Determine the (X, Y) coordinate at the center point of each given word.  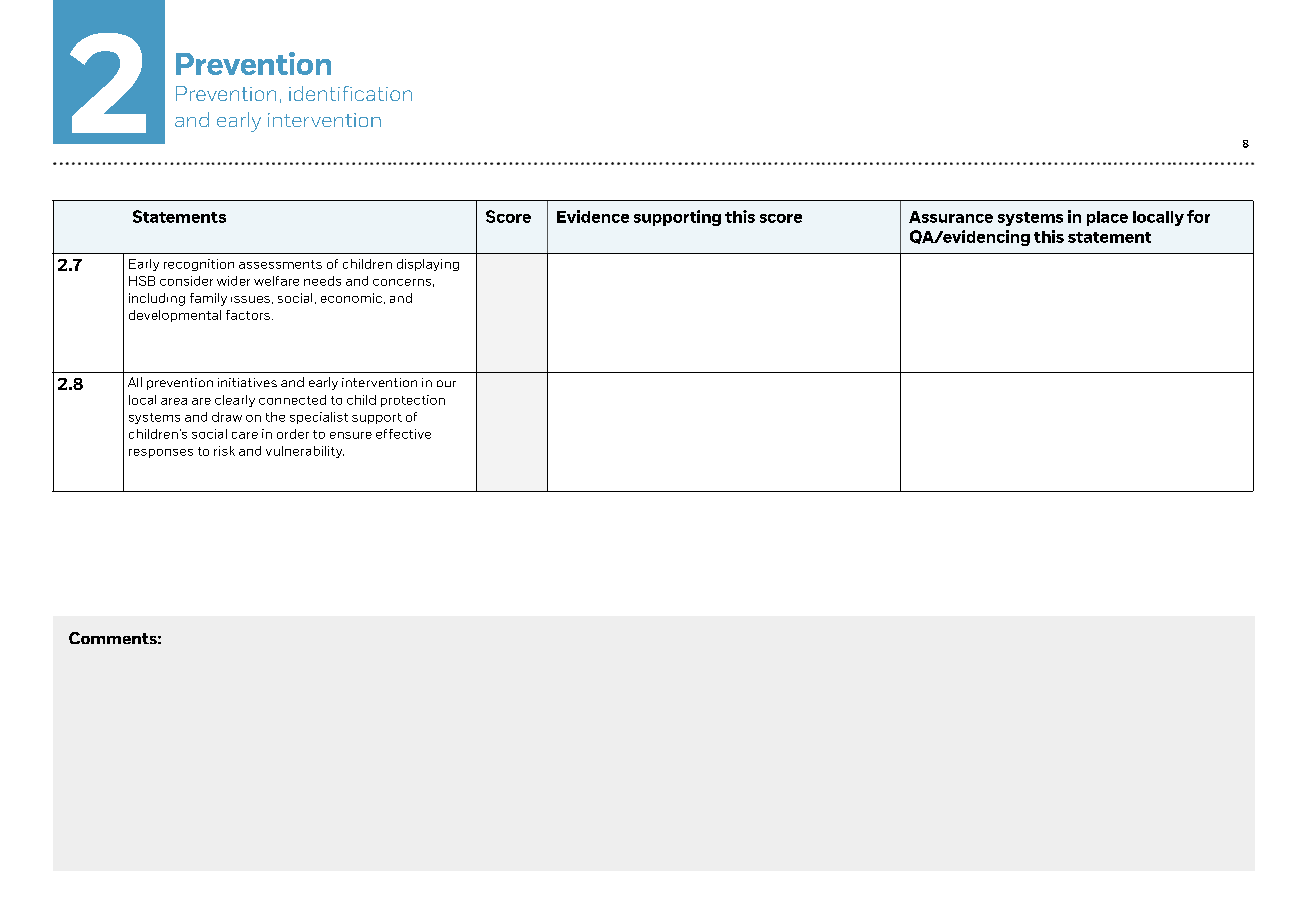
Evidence (593, 216)
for (1198, 216)
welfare (276, 281)
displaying (428, 265)
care (245, 435)
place (1107, 218)
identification (350, 93)
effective (403, 434)
